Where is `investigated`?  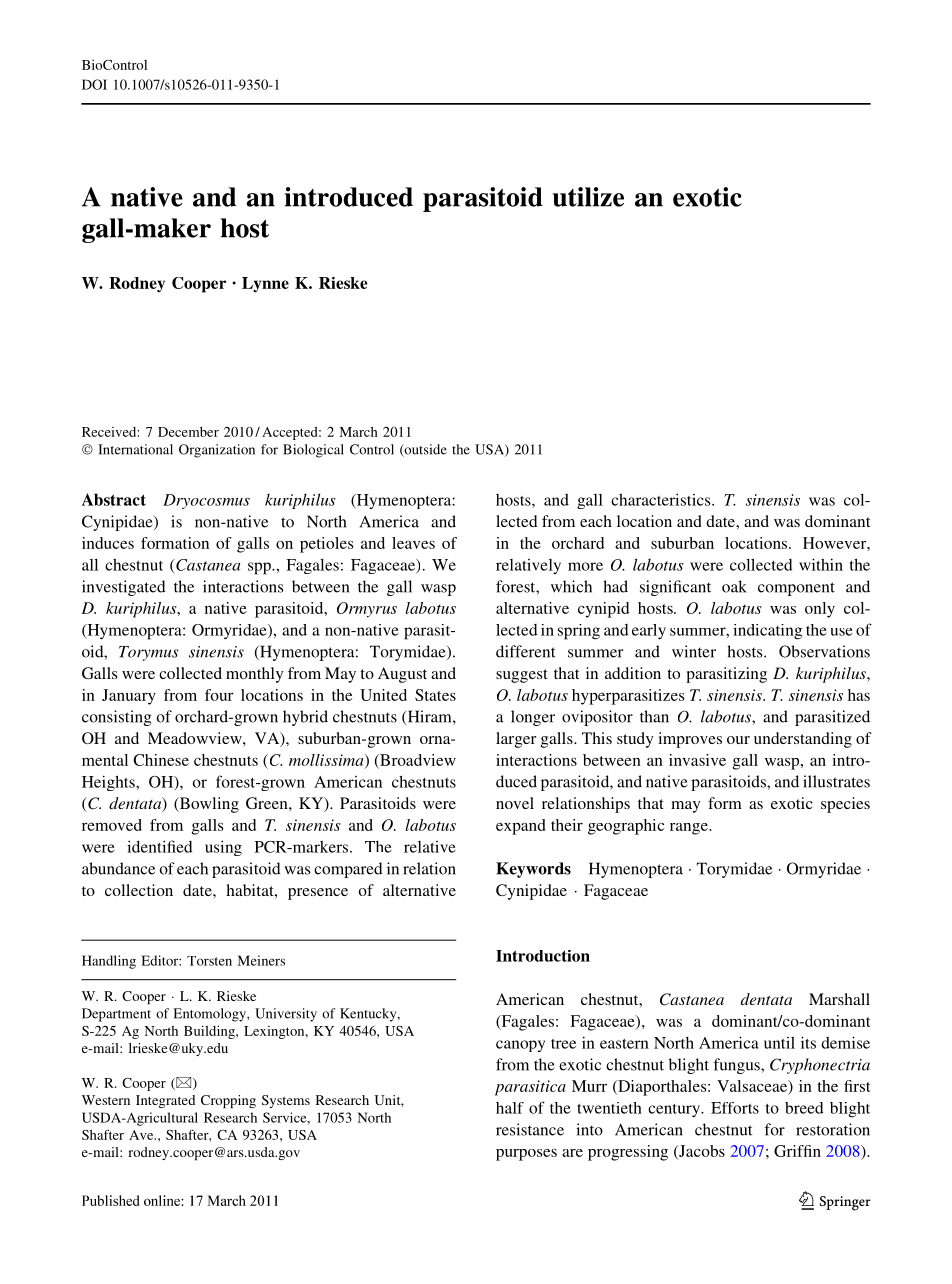
investigated is located at coordinates (123, 588).
